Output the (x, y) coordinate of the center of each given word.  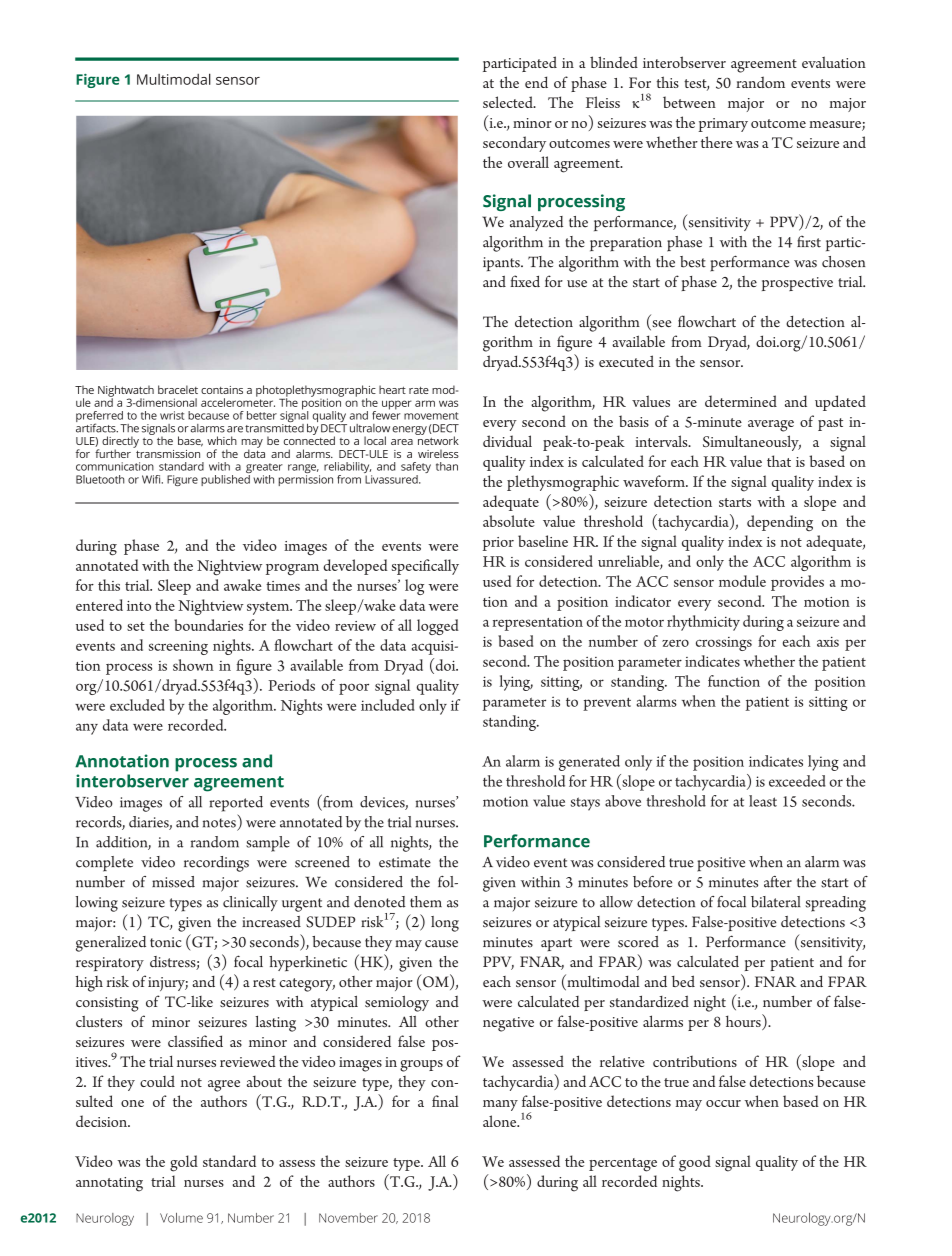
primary (723, 125)
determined (741, 401)
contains (222, 390)
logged (438, 627)
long (445, 924)
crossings (724, 644)
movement (431, 416)
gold (184, 1163)
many (500, 1105)
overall (528, 162)
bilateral (776, 902)
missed (173, 882)
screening (178, 647)
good (695, 1163)
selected (509, 102)
